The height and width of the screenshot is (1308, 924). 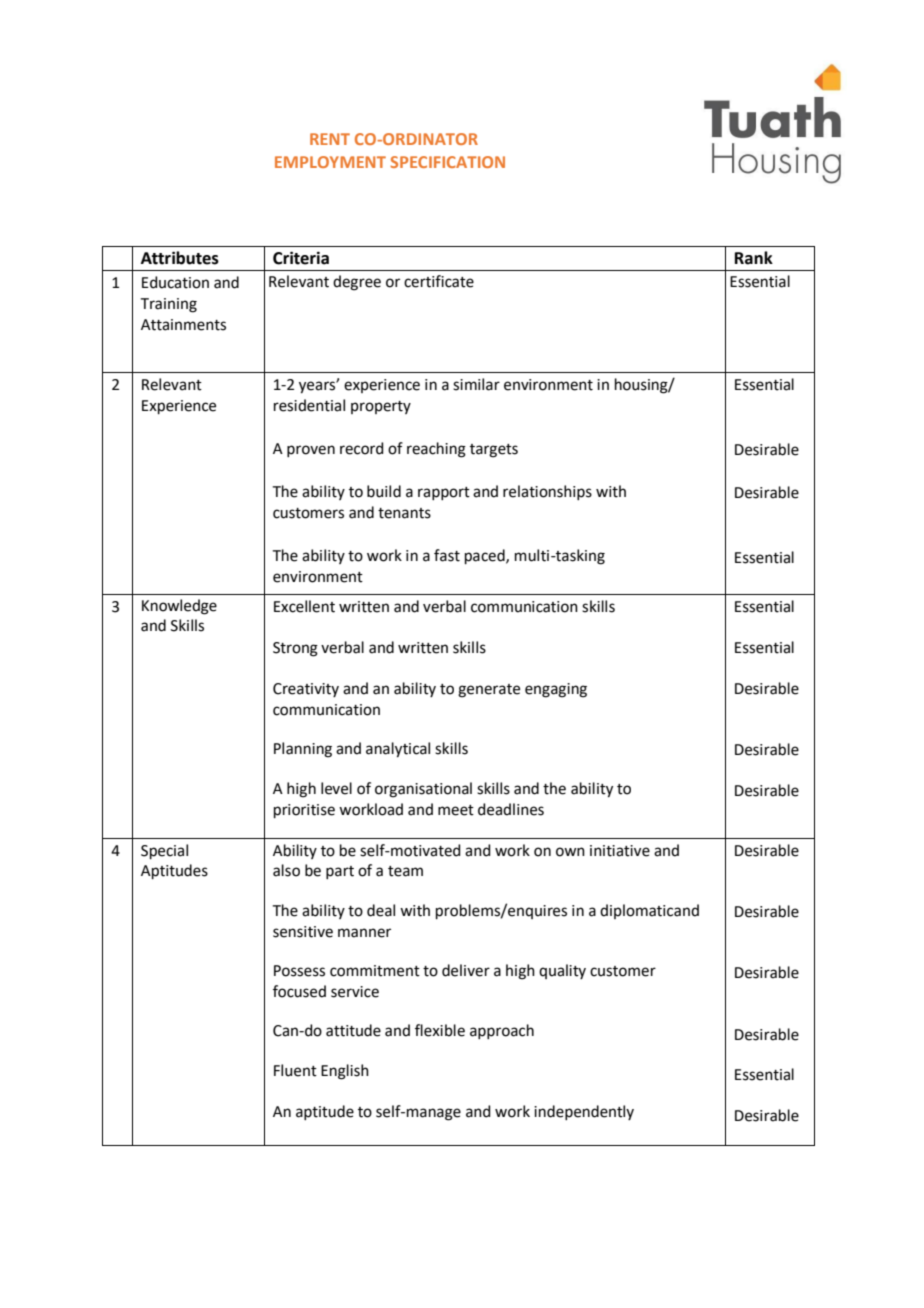 What do you see at coordinates (547, 492) in the screenshot?
I see `relationships` at bounding box center [547, 492].
